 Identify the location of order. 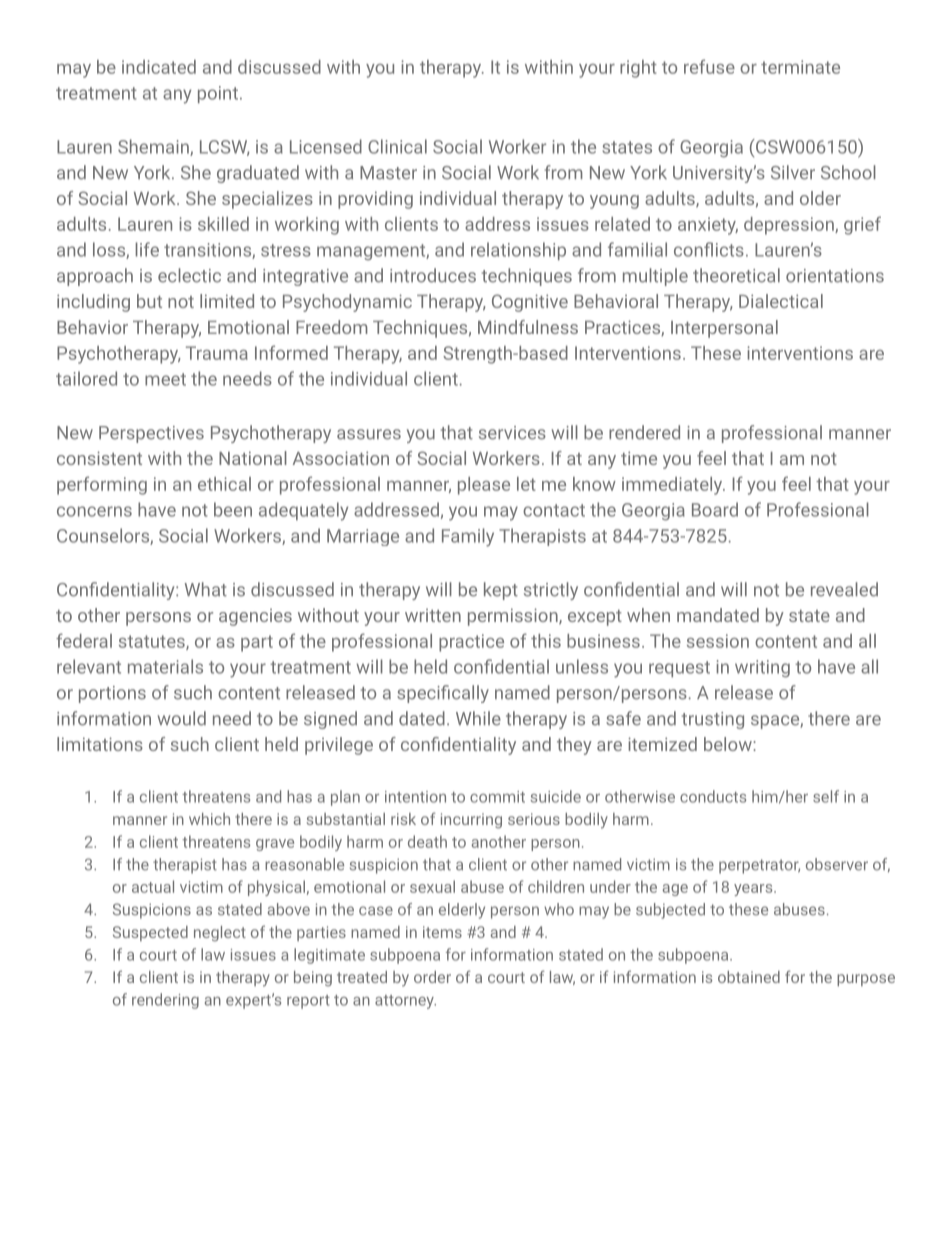
(432, 977).
